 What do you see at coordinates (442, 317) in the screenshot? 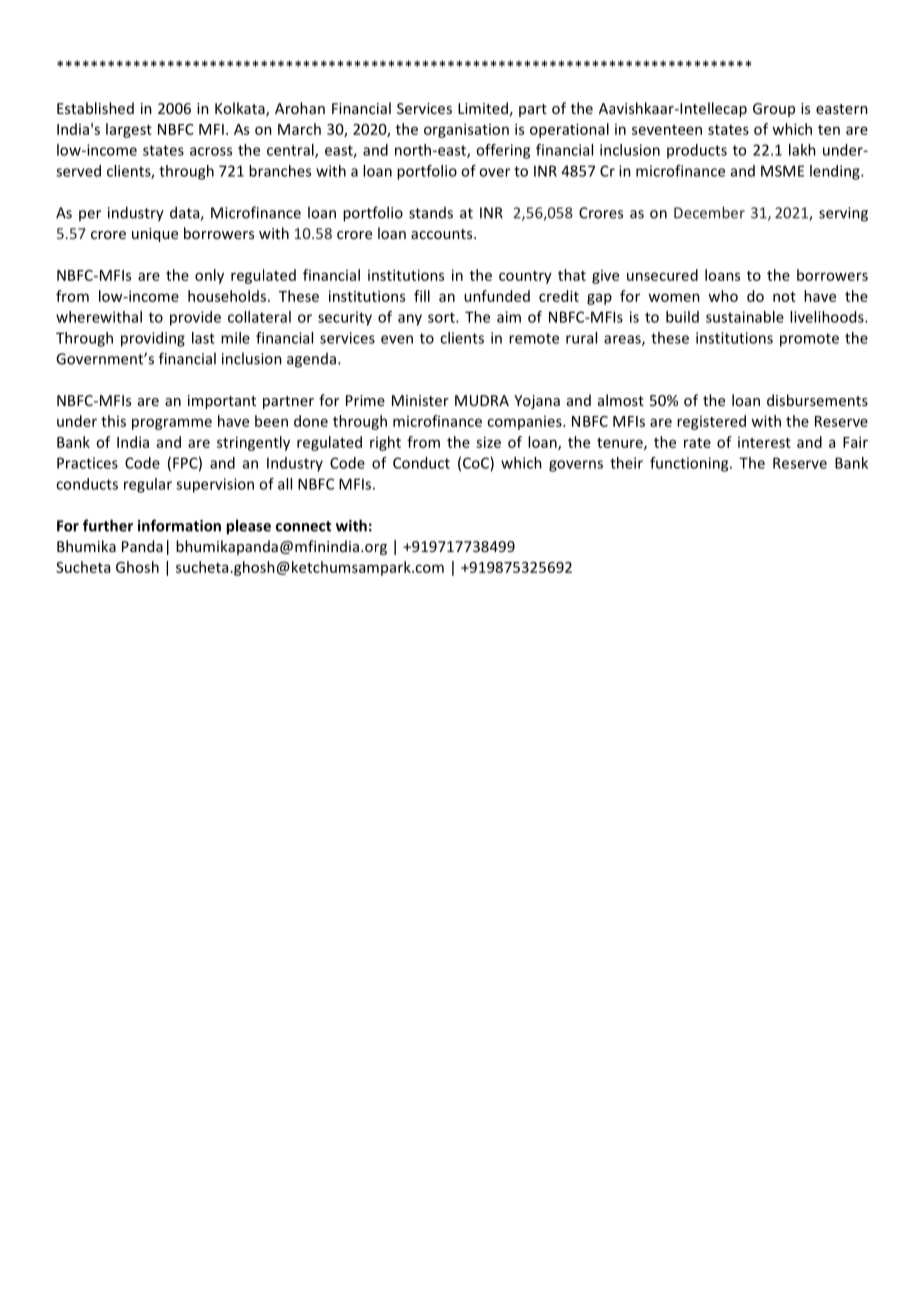
I see `sort` at bounding box center [442, 317].
